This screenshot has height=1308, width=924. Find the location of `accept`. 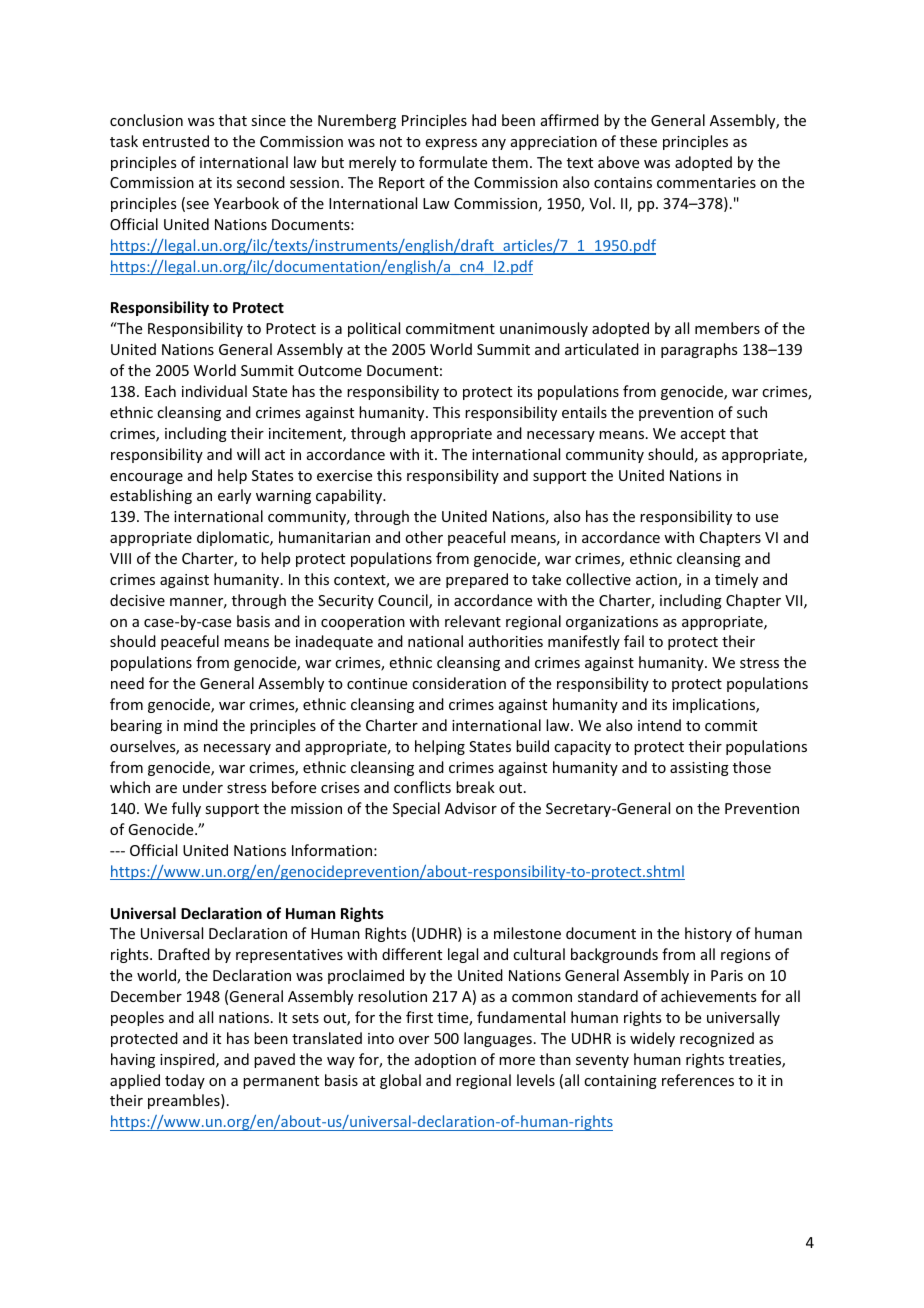

accept is located at coordinates (703, 435).
